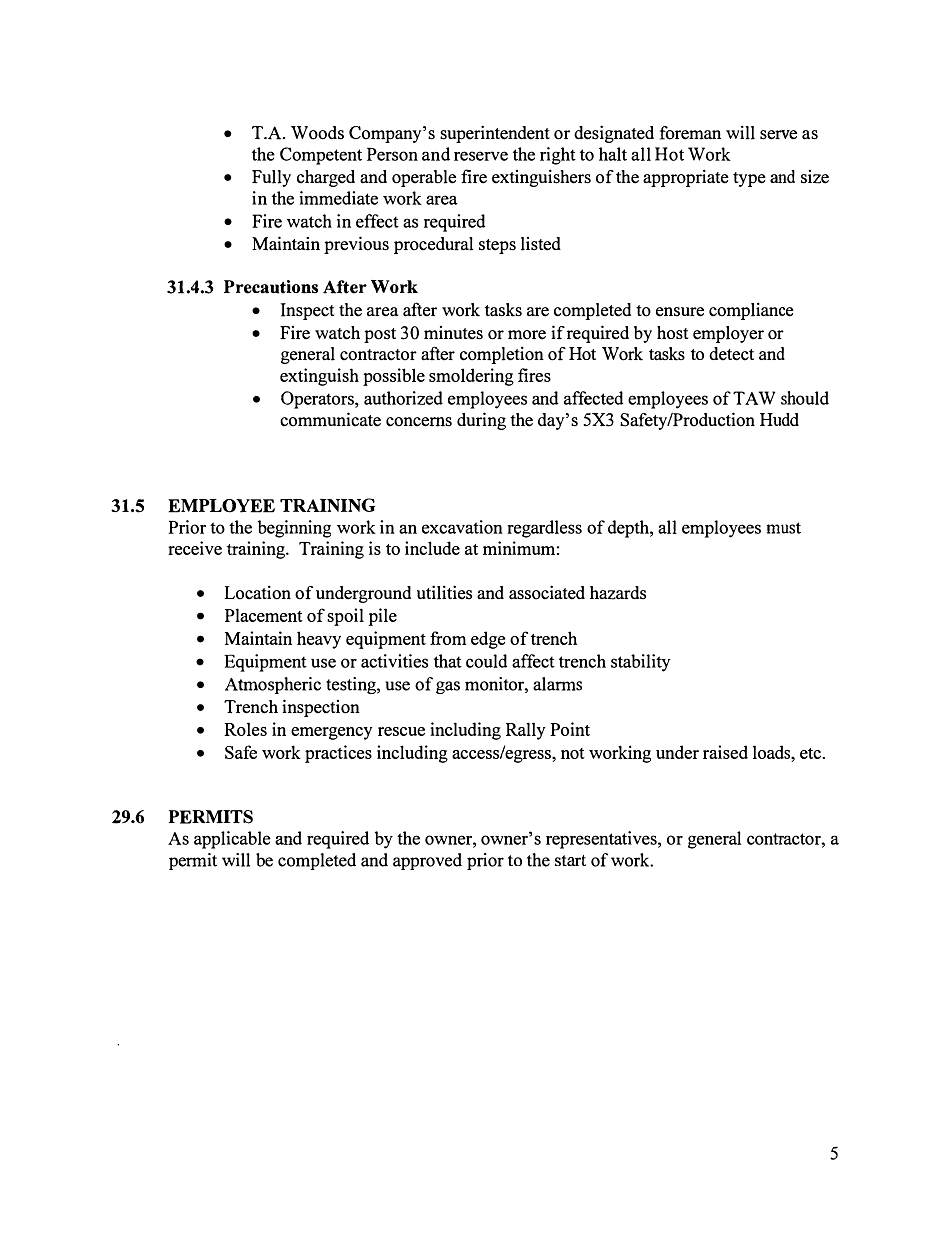 The height and width of the screenshot is (1233, 952). What do you see at coordinates (271, 178) in the screenshot?
I see `Fully` at bounding box center [271, 178].
